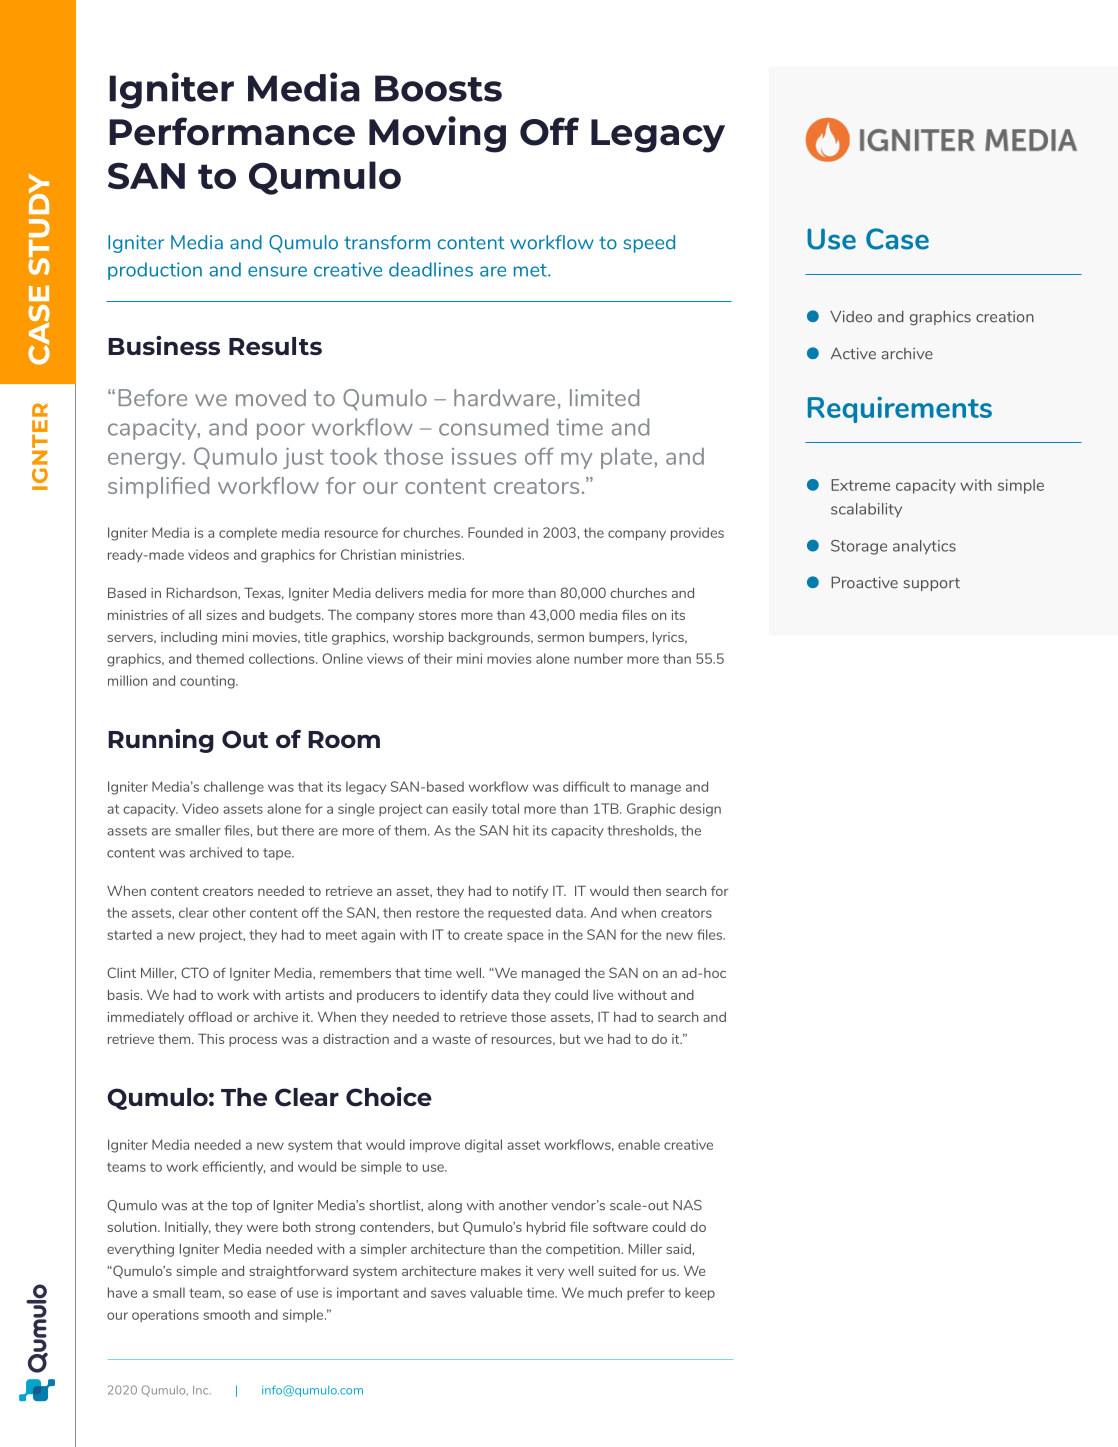 The height and width of the page is (1447, 1118). Describe the element at coordinates (900, 410) in the page. I see `Requirements` at that location.
